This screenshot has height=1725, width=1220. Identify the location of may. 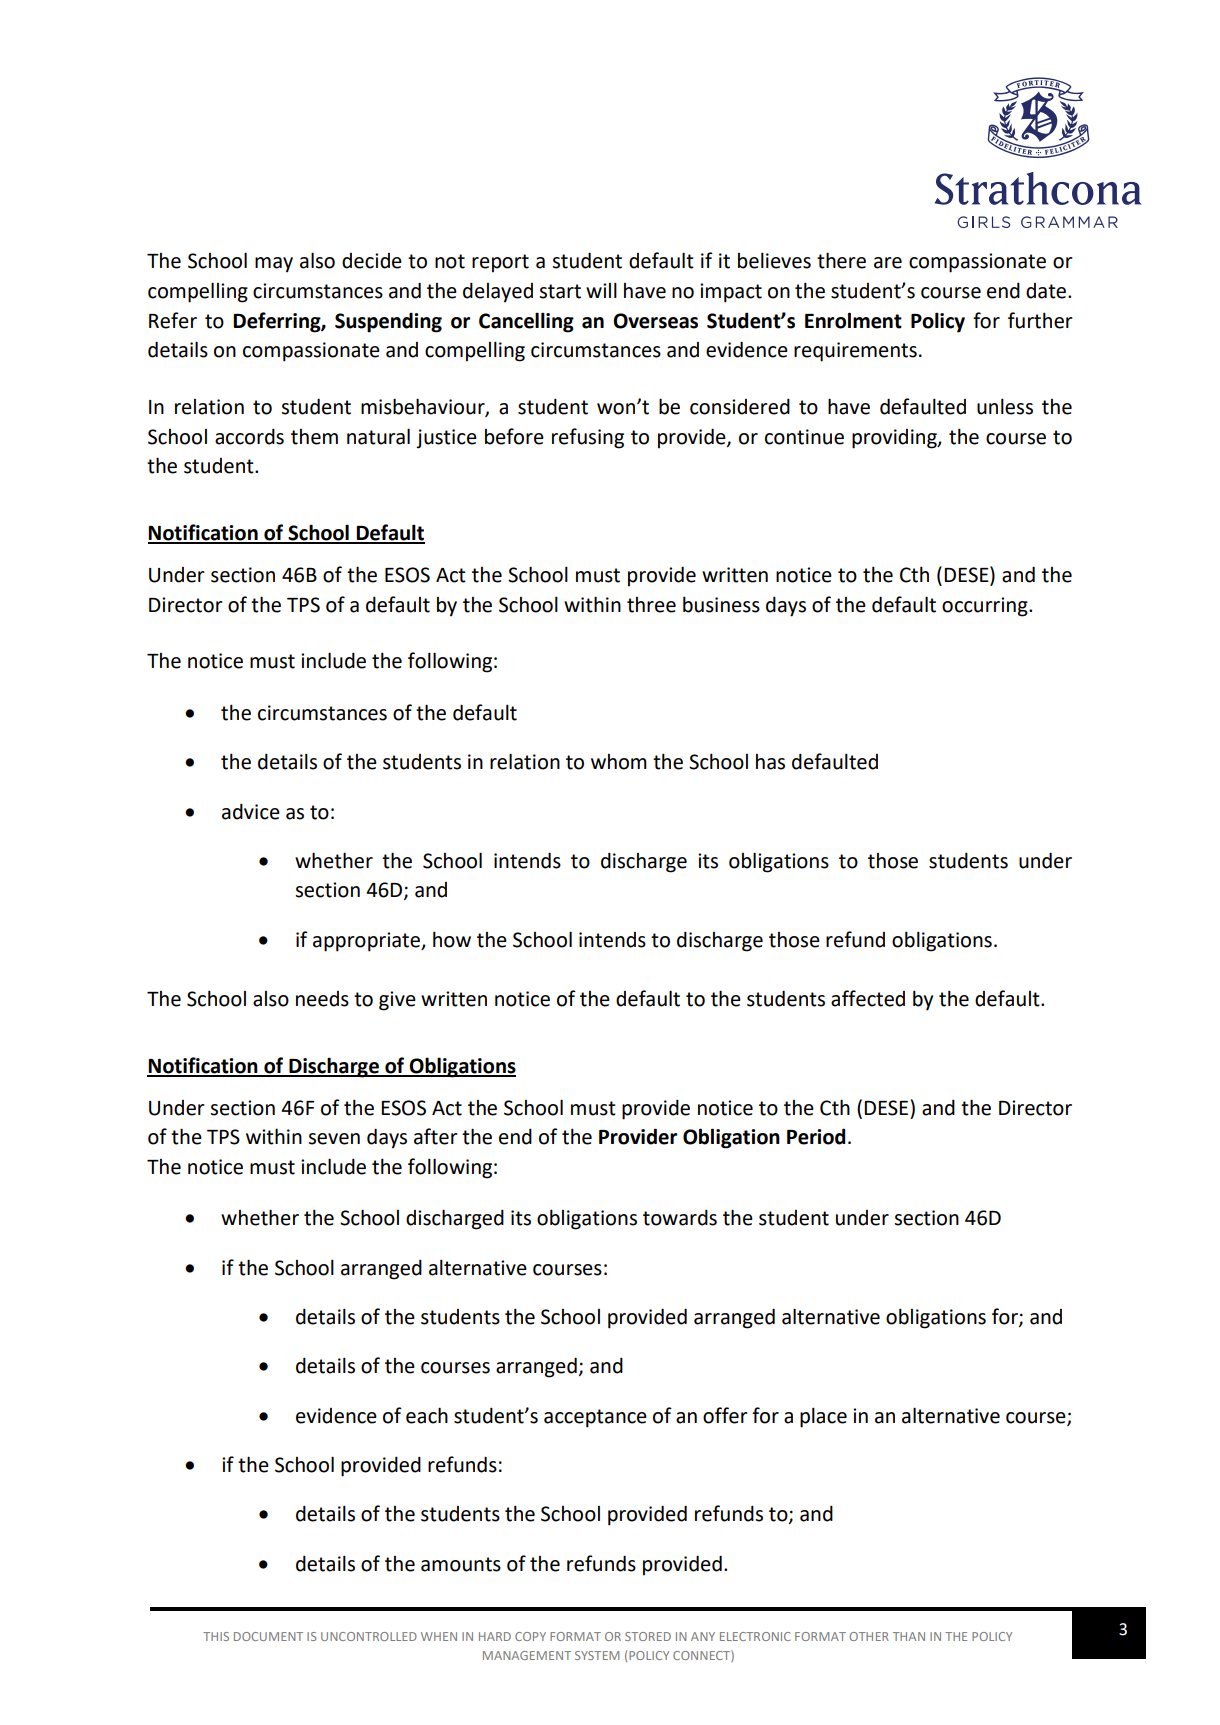
(274, 265).
